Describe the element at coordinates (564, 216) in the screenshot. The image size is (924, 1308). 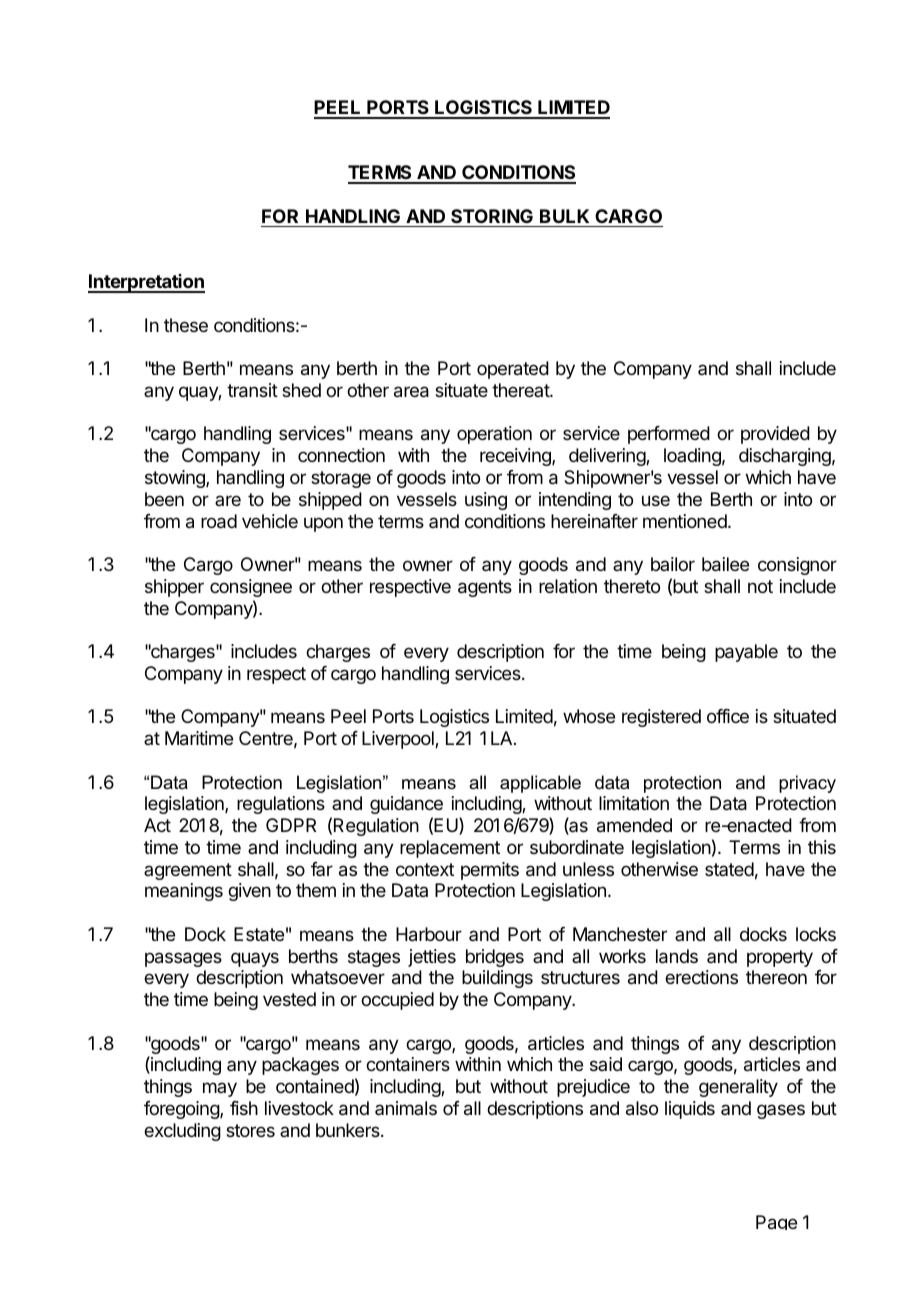
I see `BULK` at that location.
